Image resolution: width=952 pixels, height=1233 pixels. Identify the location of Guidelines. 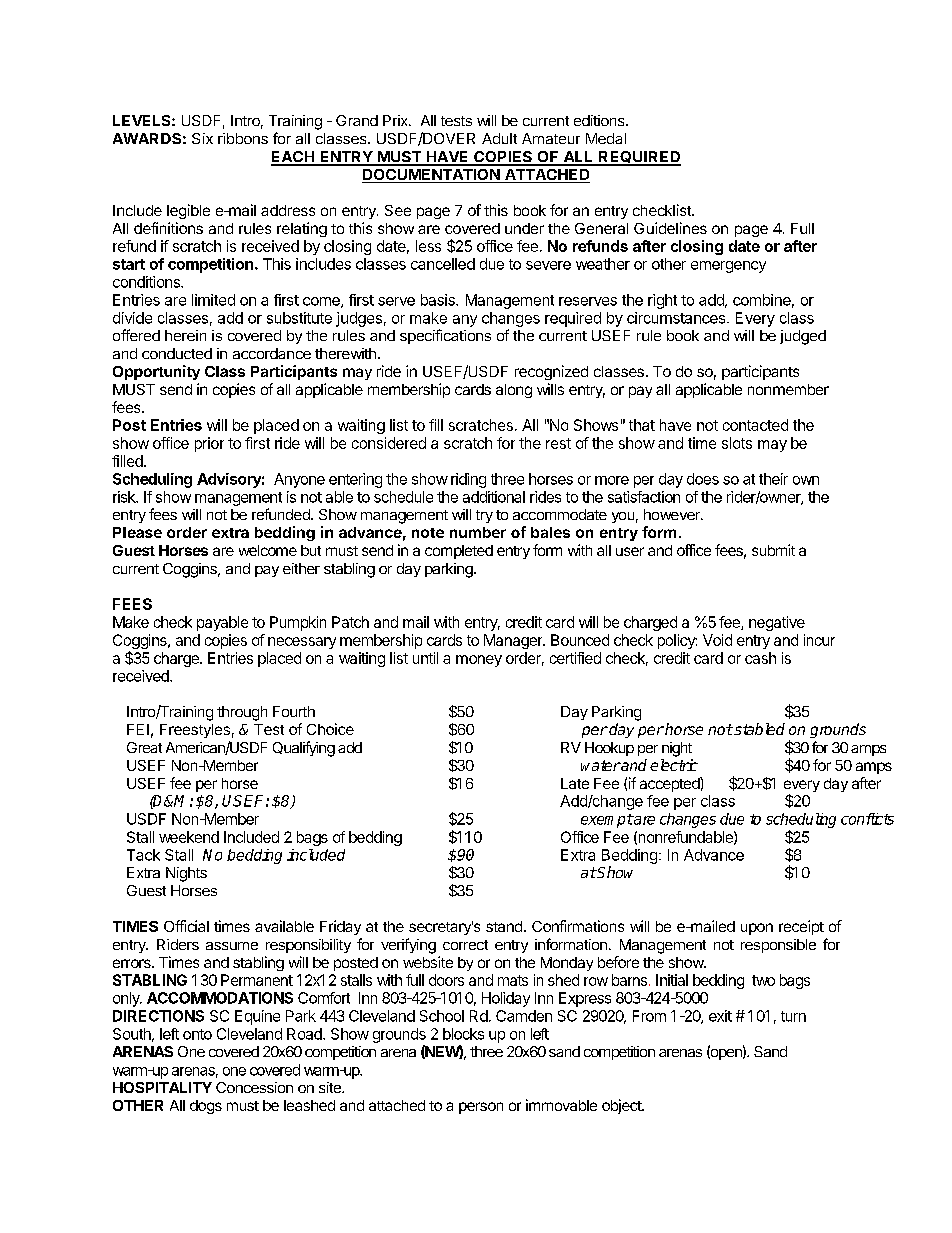
(670, 228).
